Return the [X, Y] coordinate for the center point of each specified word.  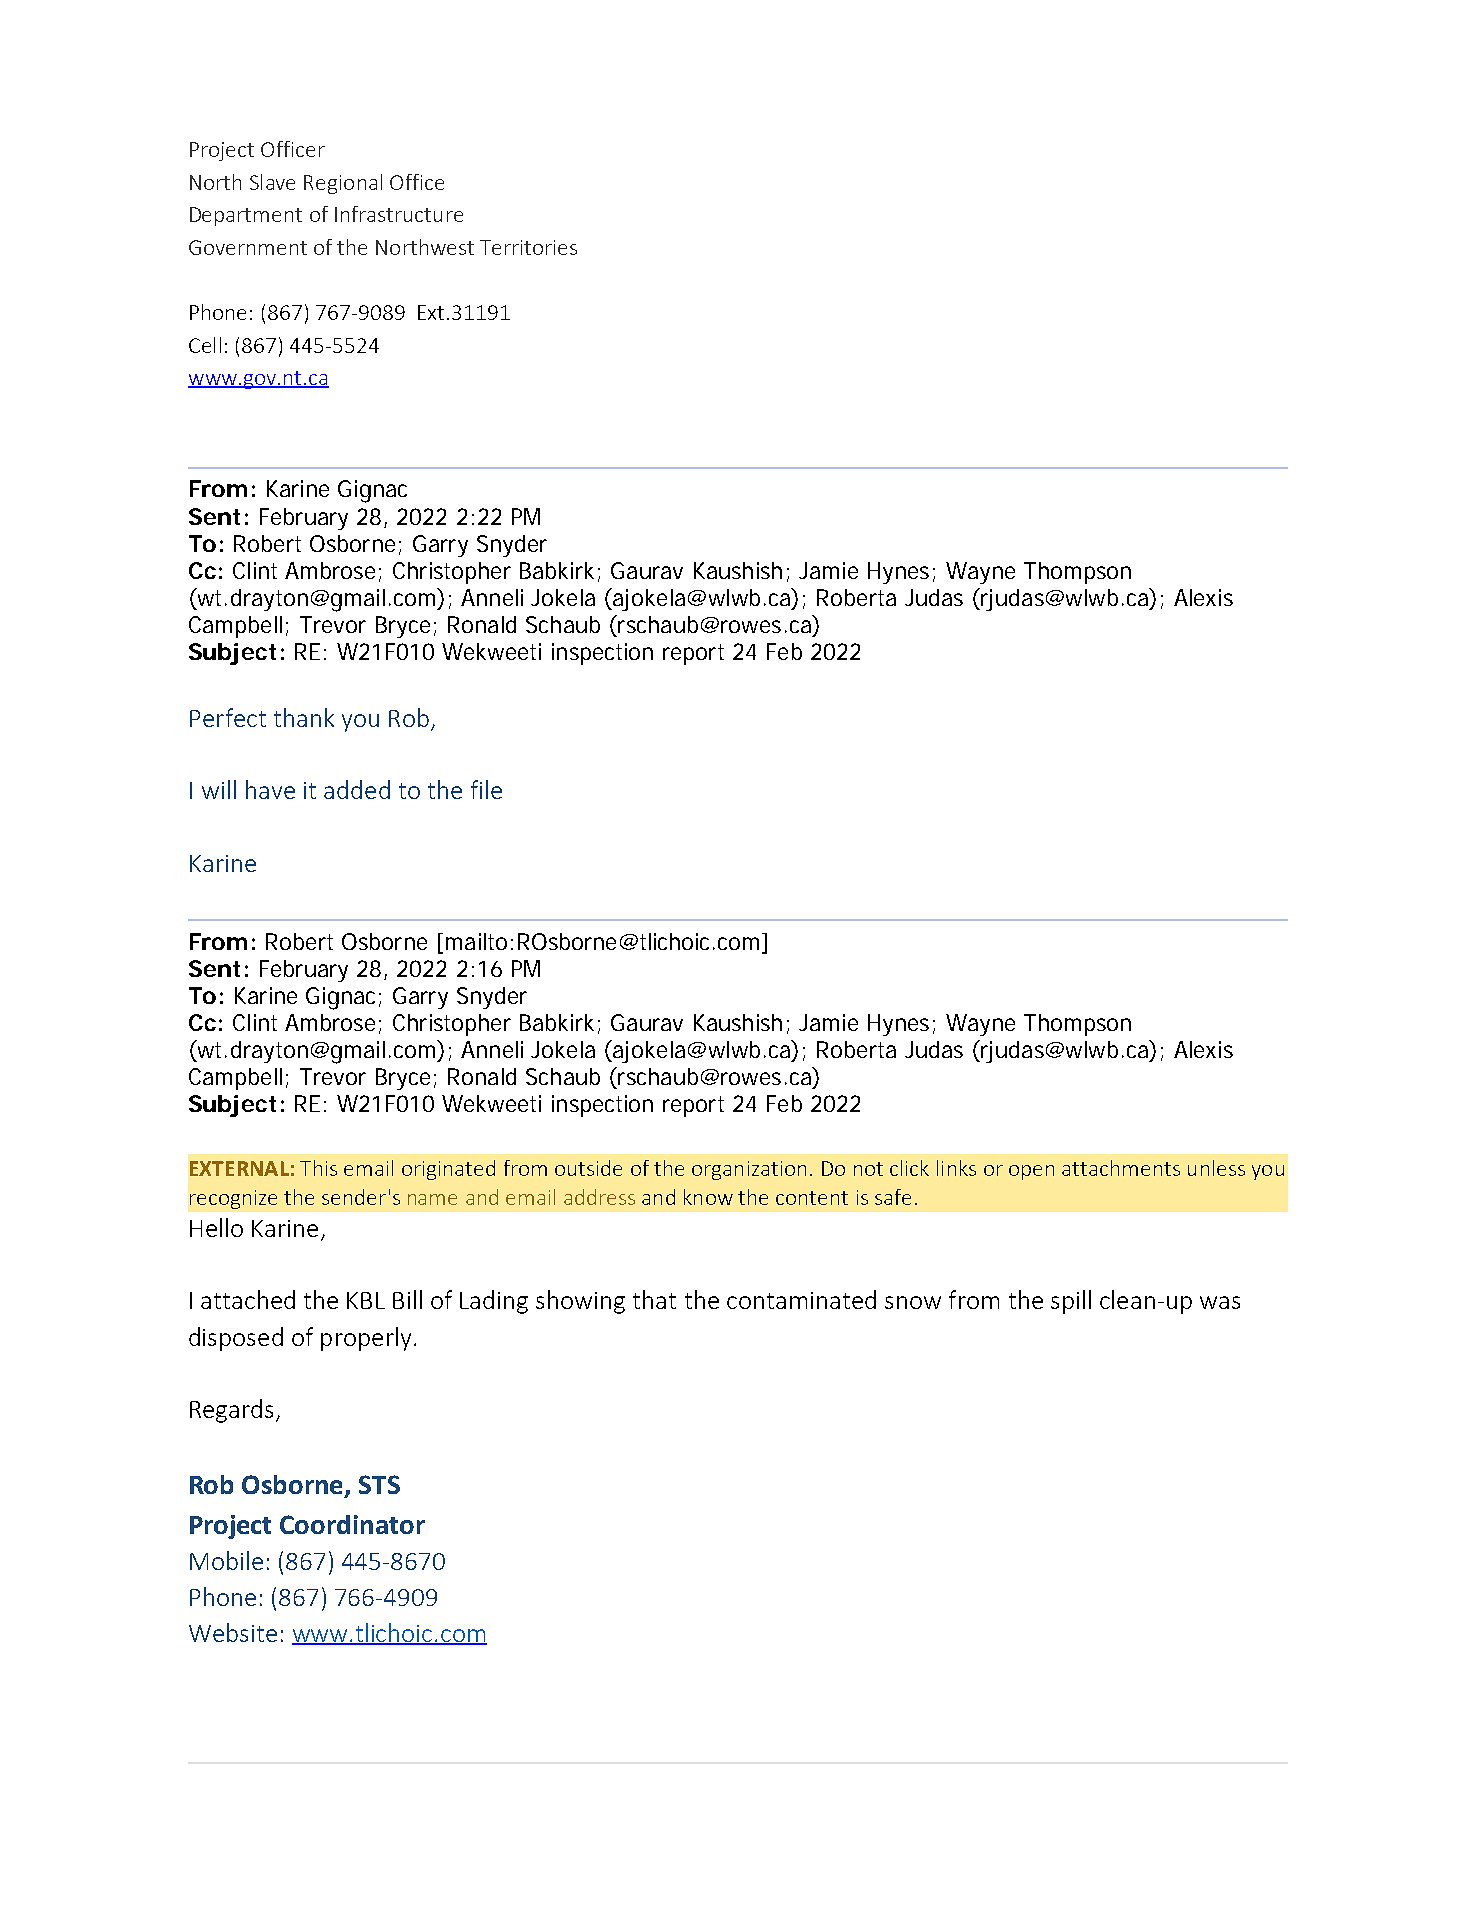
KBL [366, 1300]
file [486, 789]
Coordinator [352, 1524]
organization [749, 1170]
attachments [1121, 1168]
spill [1071, 1302]
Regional [343, 184]
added [357, 789]
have [270, 789]
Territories [528, 247]
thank [304, 717]
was [1220, 1302]
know [708, 1197]
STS [379, 1484]
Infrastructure [399, 214]
